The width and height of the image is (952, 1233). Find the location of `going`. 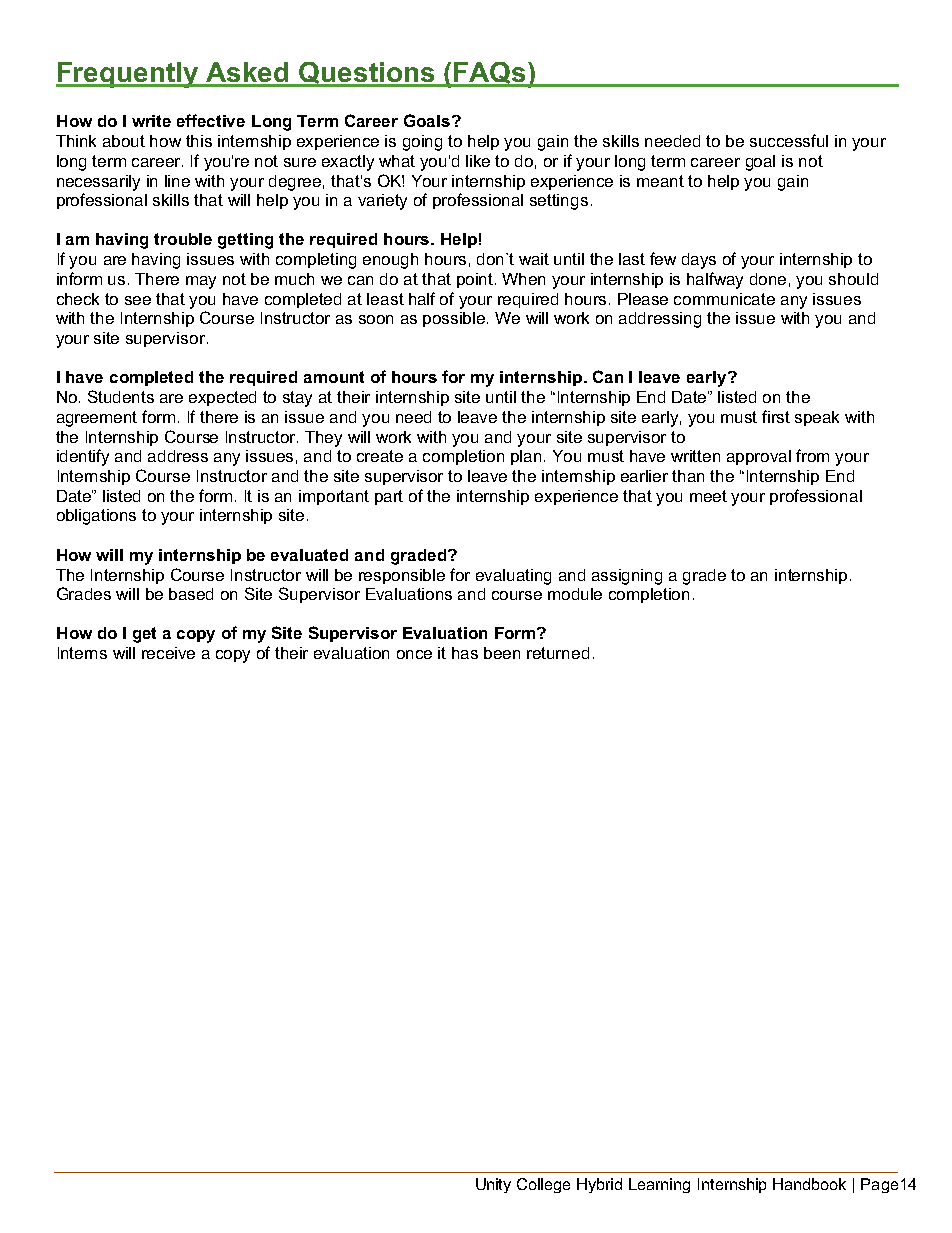

going is located at coordinates (422, 143).
